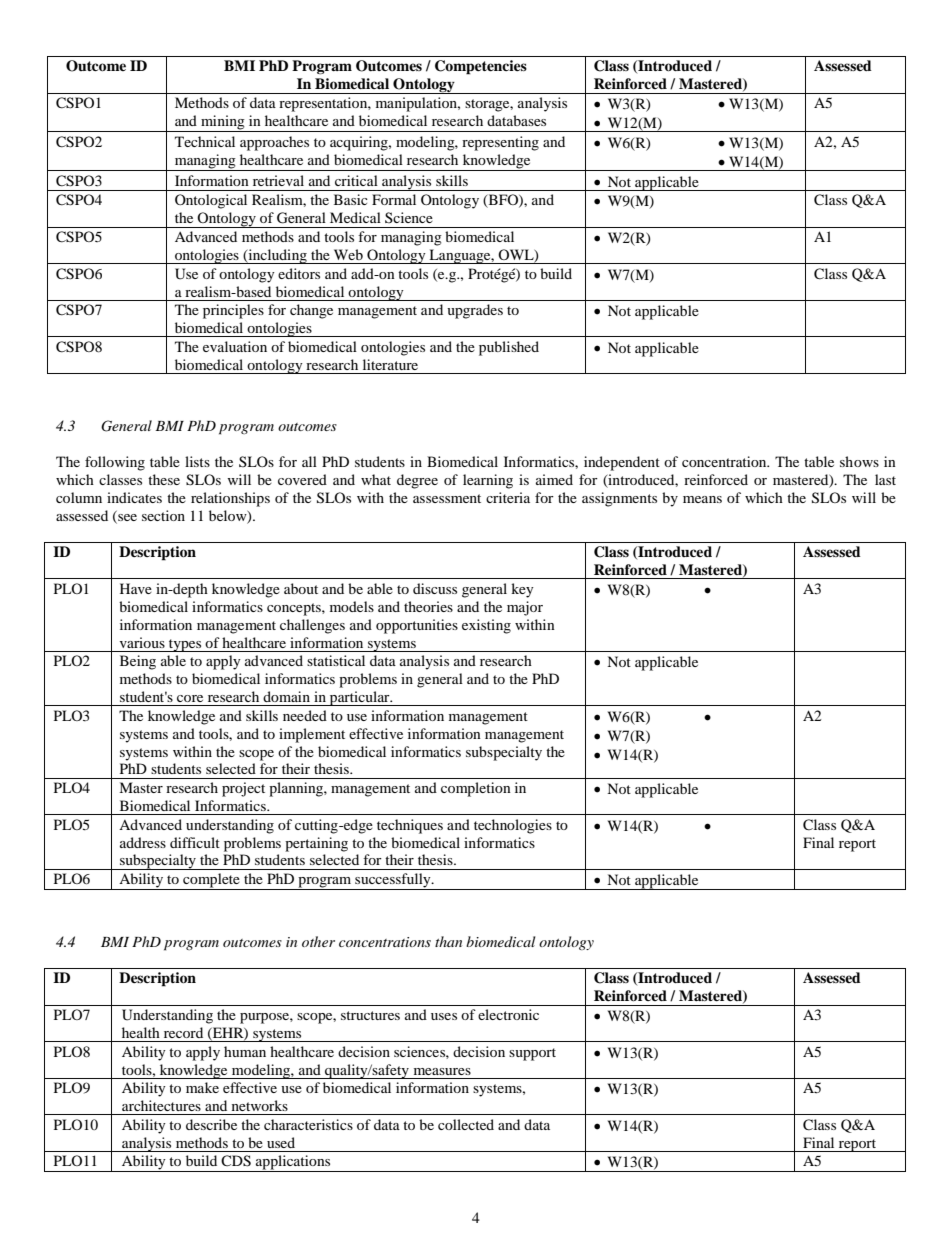 The width and height of the screenshot is (952, 1233). I want to click on support, so click(532, 1054).
